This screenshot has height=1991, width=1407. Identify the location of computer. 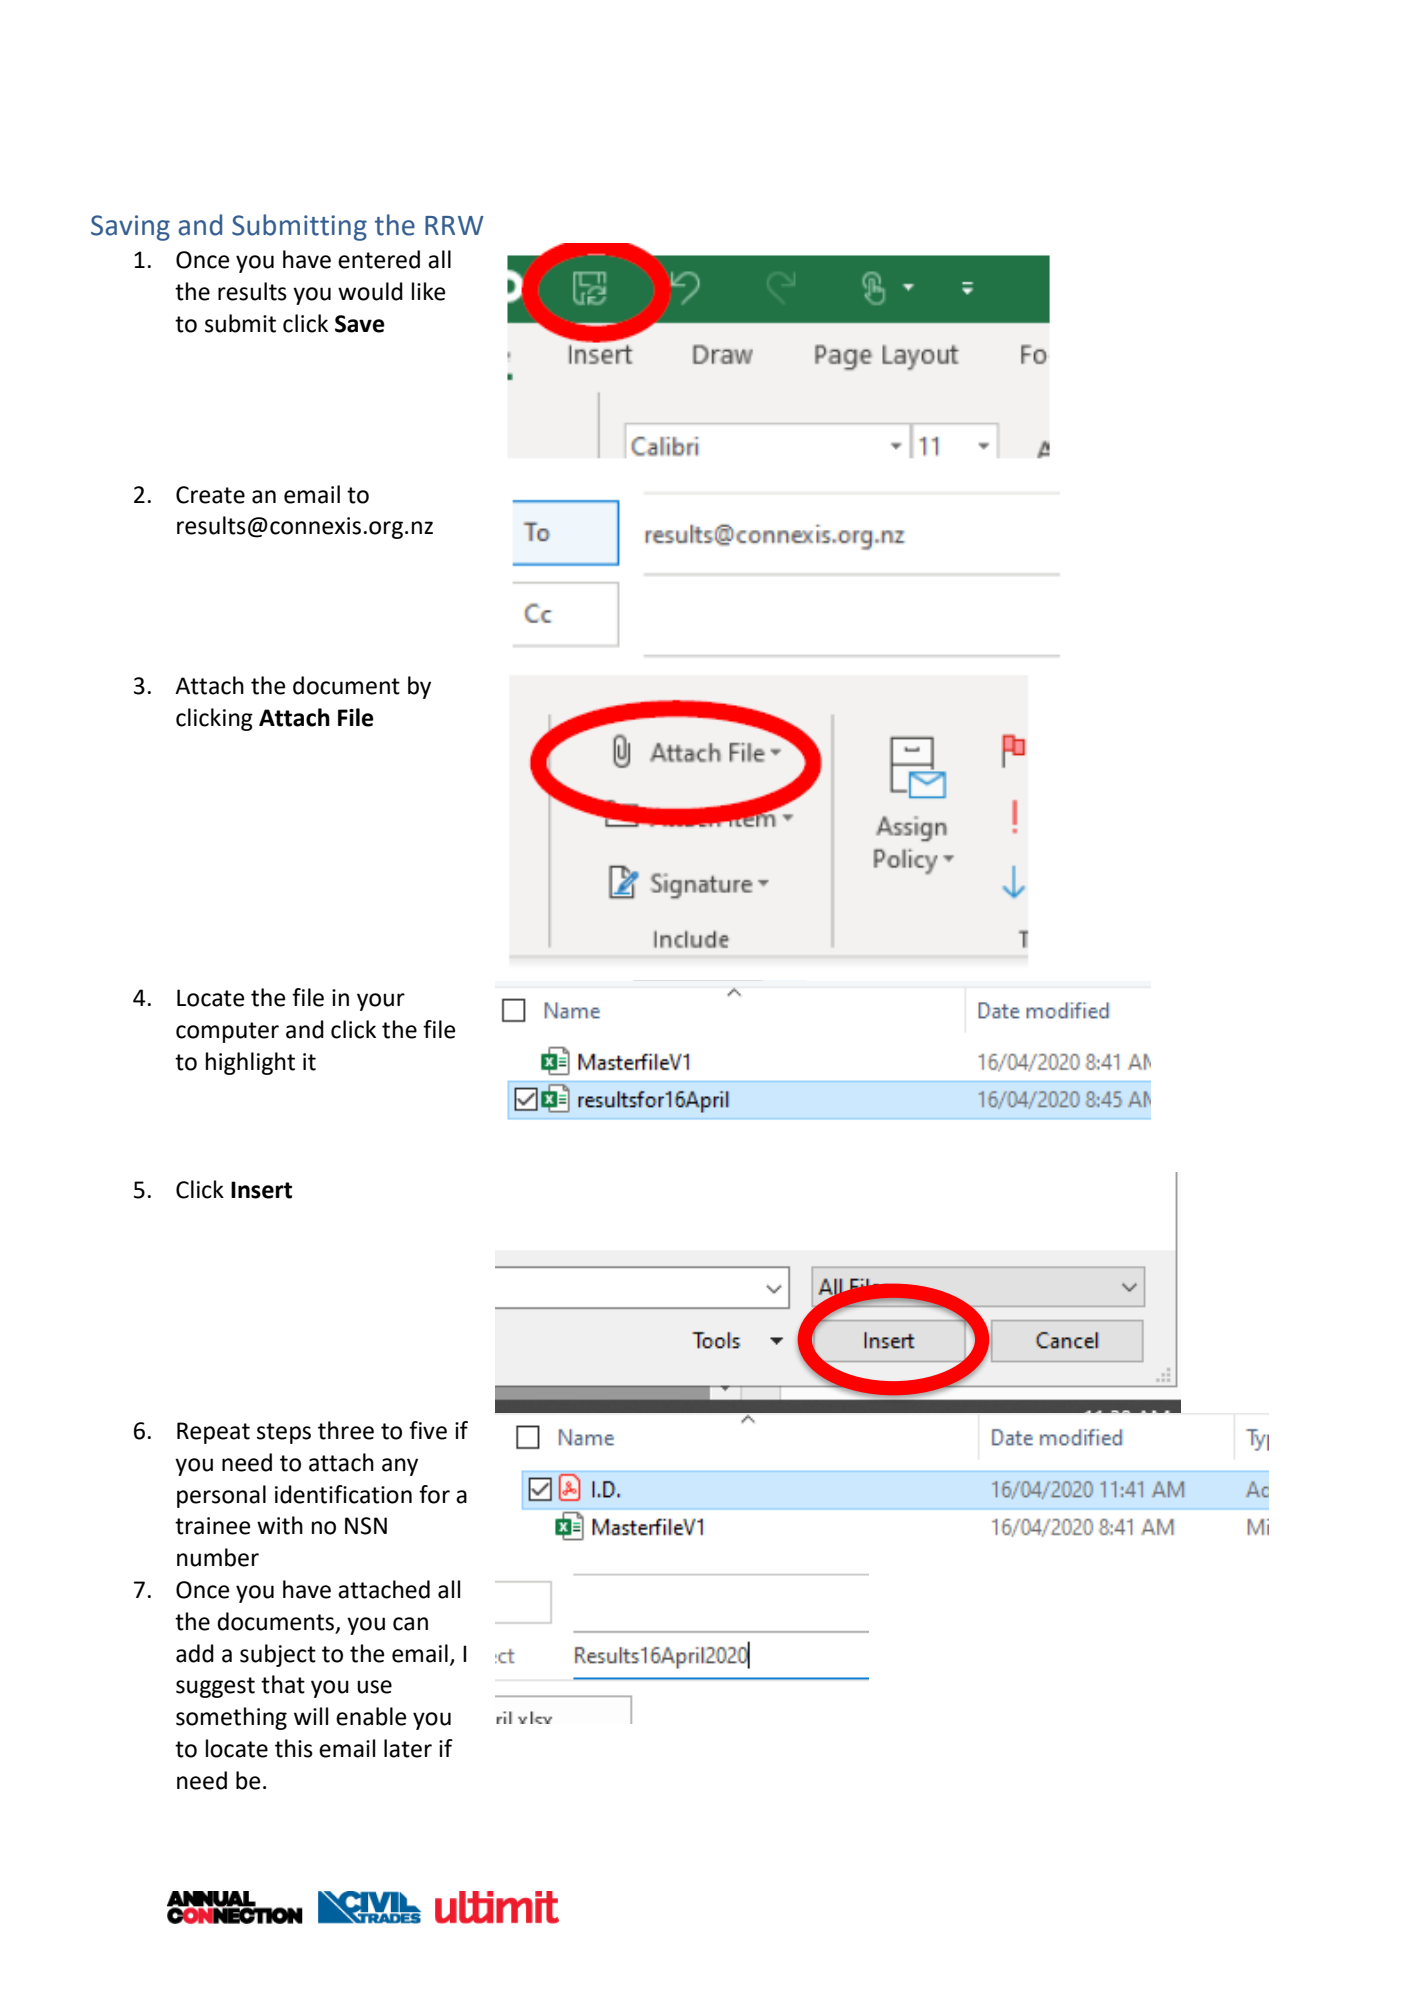
(227, 1032).
